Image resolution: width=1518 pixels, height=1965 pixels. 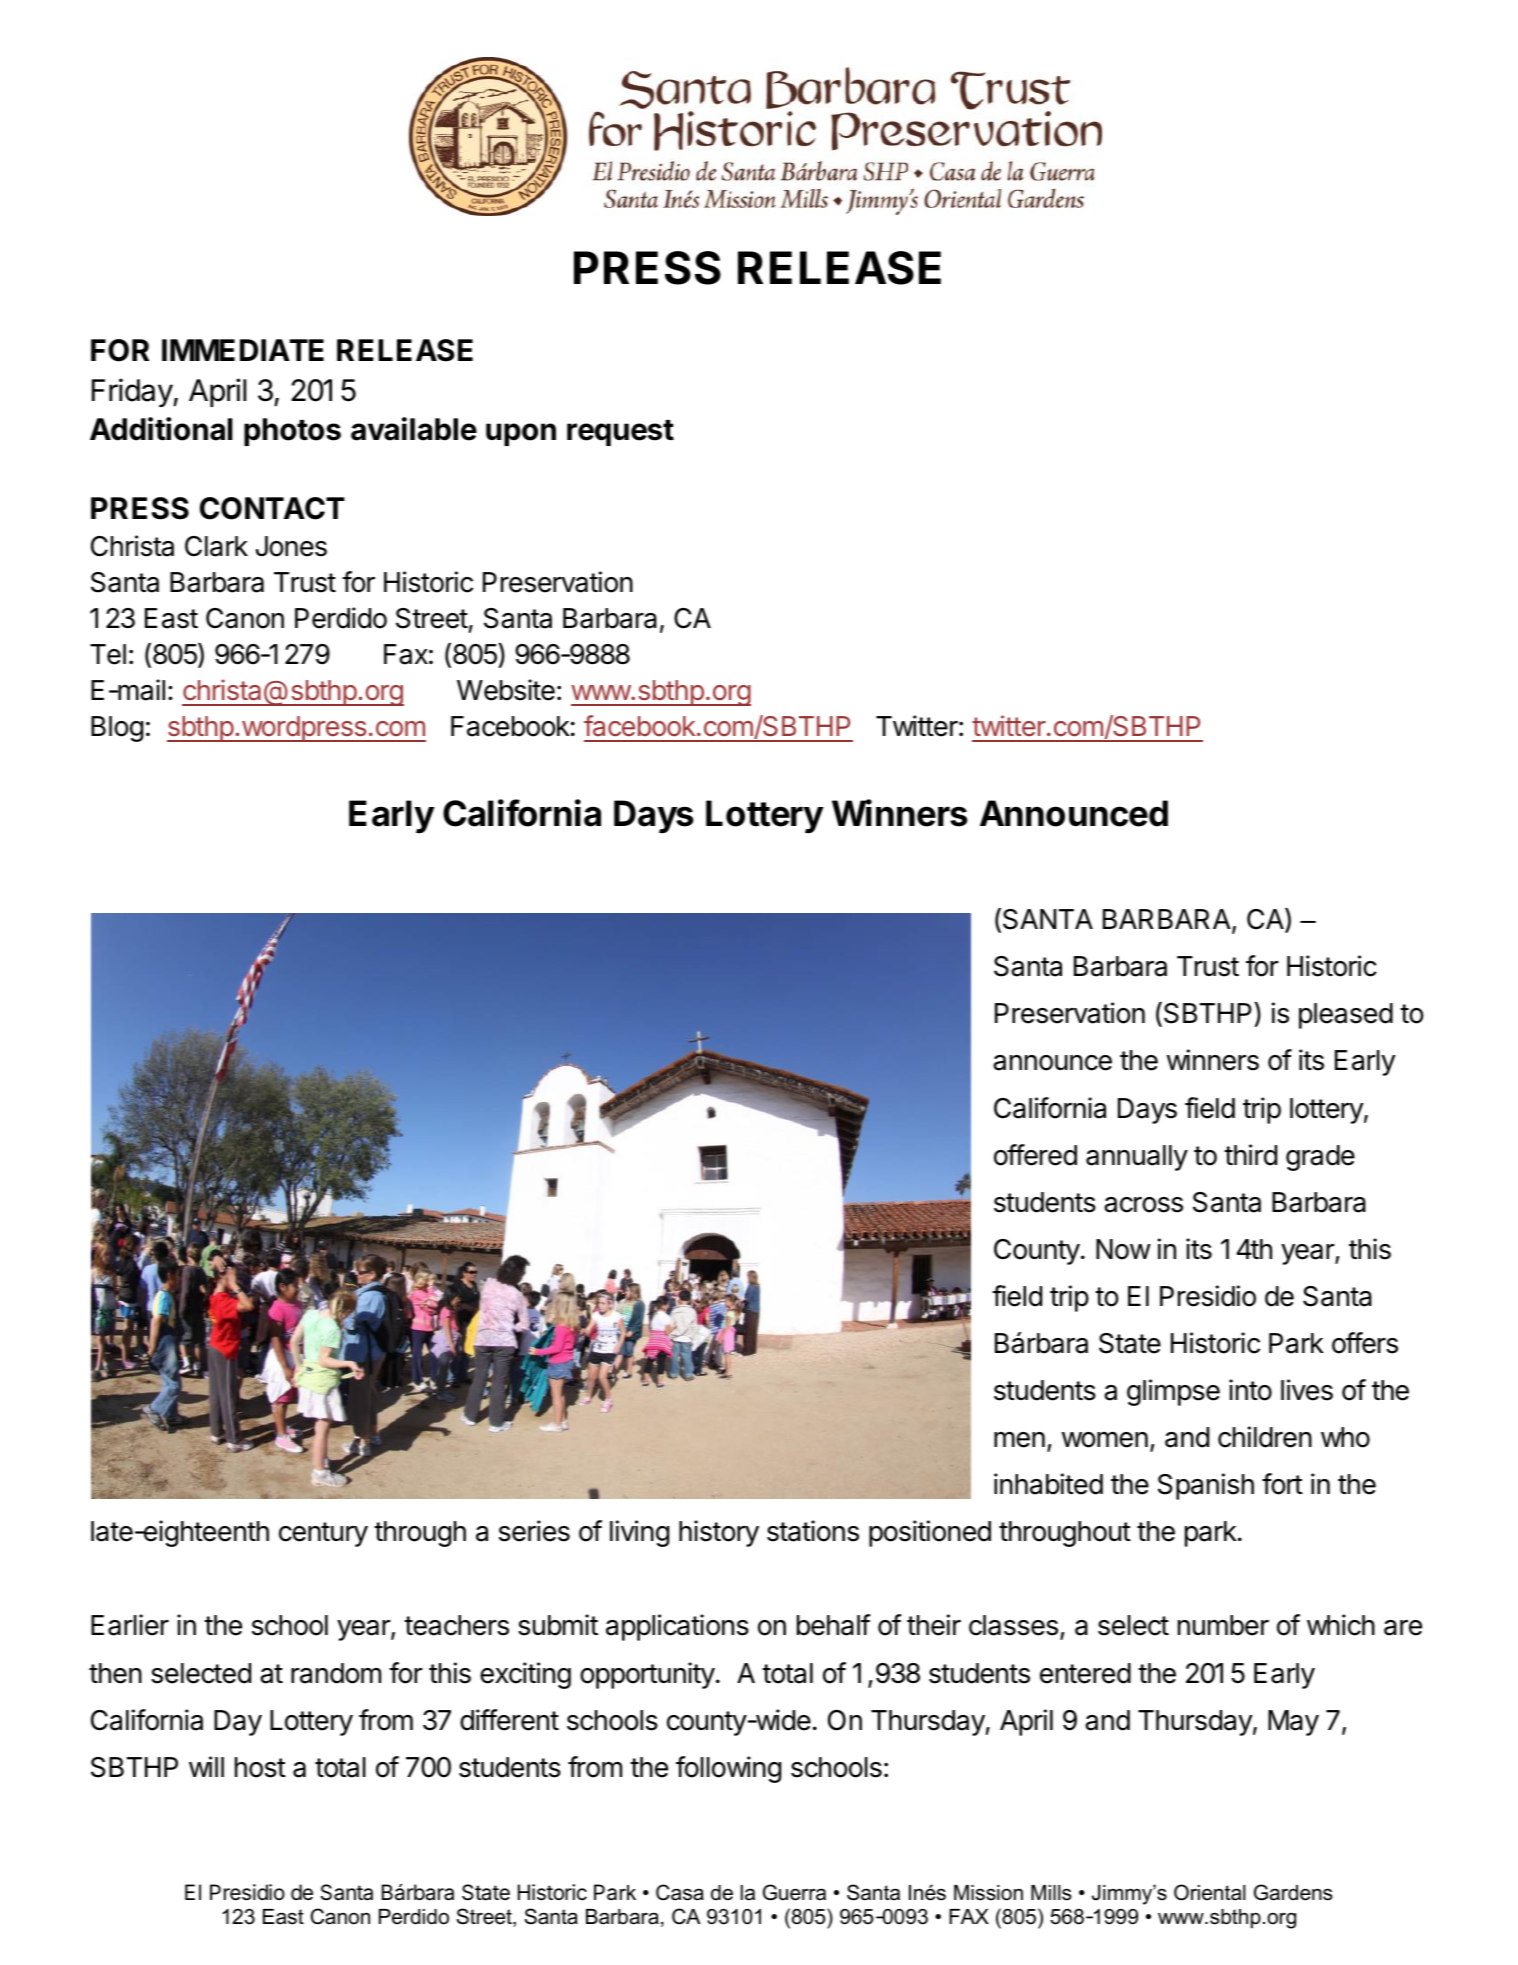 I want to click on Casa, so click(x=680, y=1892).
